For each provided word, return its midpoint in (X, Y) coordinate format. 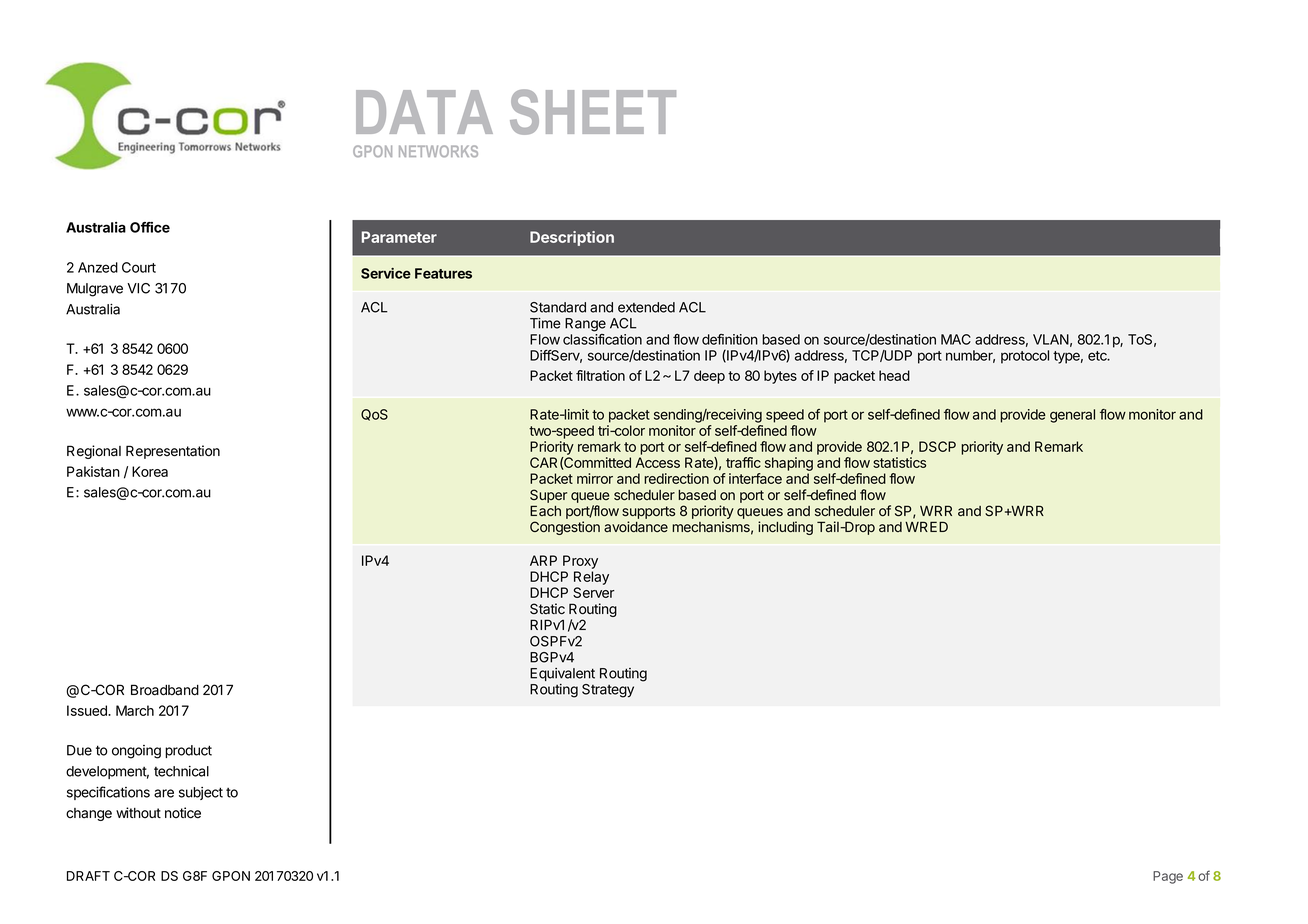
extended (646, 307)
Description (572, 238)
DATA (424, 112)
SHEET (593, 112)
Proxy (580, 562)
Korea (150, 471)
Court (139, 267)
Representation (173, 452)
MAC (956, 339)
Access (658, 462)
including (785, 528)
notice (183, 813)
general (1072, 416)
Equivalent (562, 674)
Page (1168, 877)
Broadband (165, 690)
